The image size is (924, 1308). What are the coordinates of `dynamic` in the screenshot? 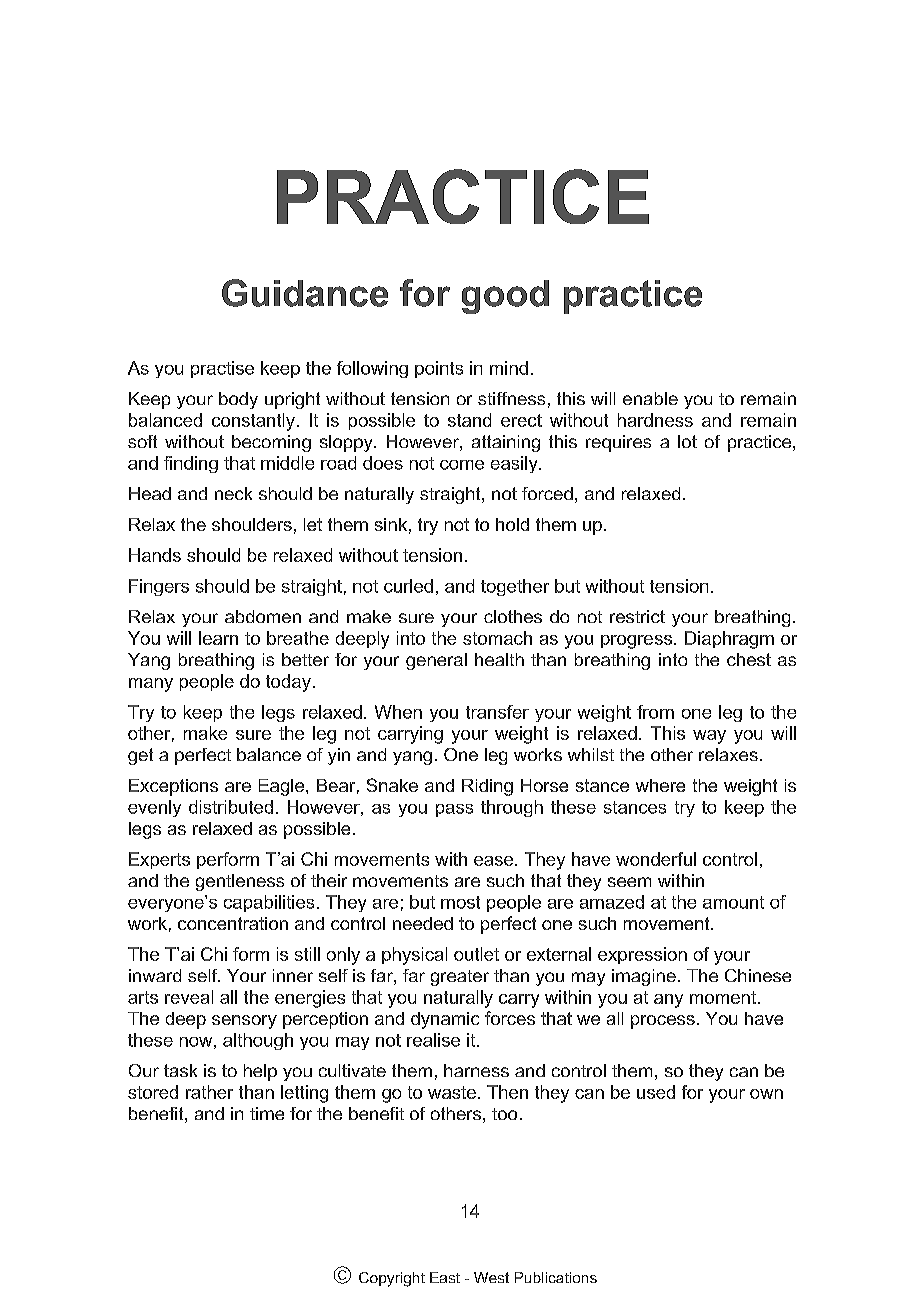 It's located at (445, 1020).
